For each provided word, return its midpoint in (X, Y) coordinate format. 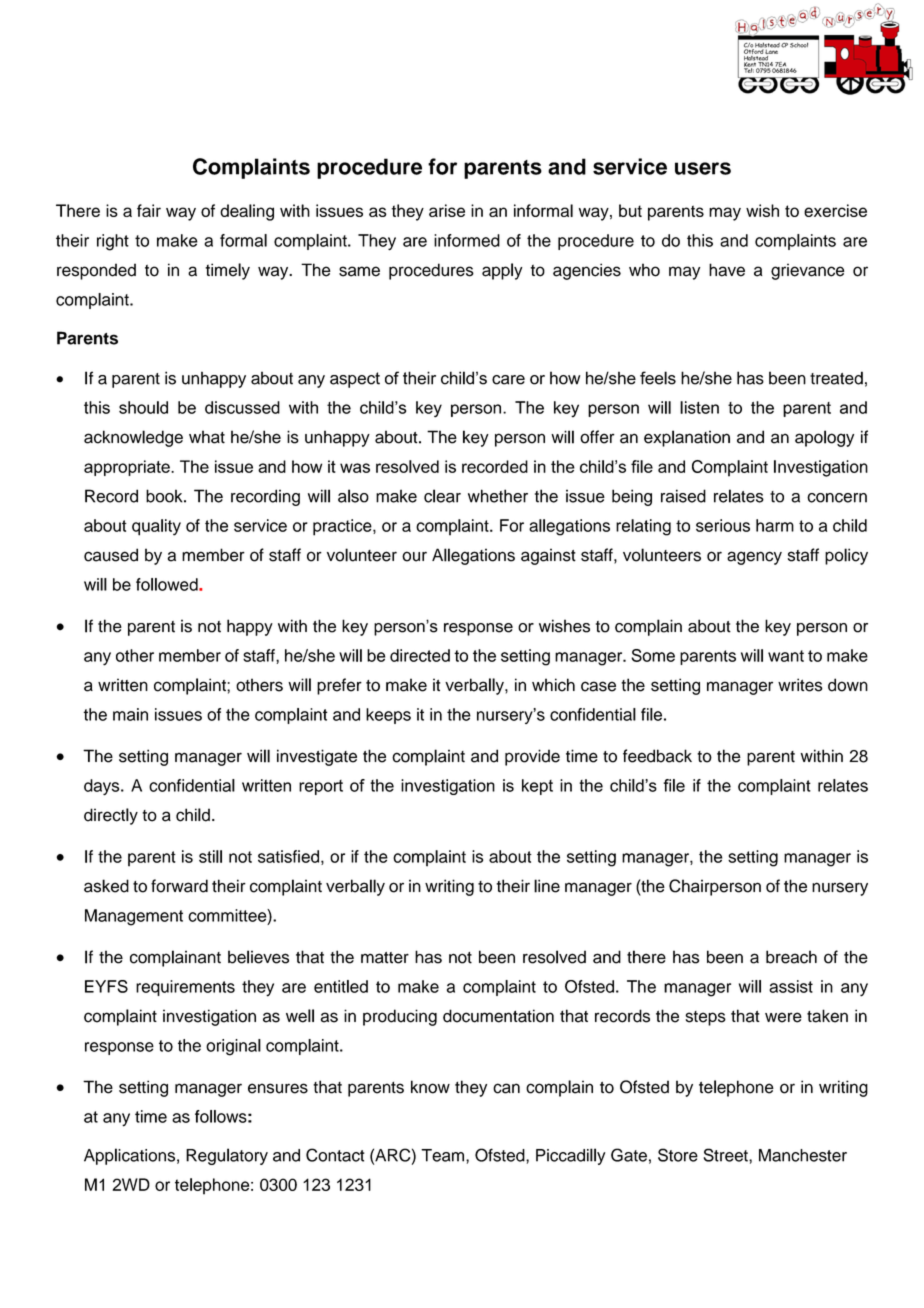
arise (447, 210)
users (703, 168)
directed (420, 655)
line (547, 886)
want (786, 656)
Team (442, 1155)
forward (179, 886)
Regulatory (227, 1156)
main (130, 714)
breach (791, 957)
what (207, 437)
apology (824, 438)
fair (149, 210)
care (508, 380)
